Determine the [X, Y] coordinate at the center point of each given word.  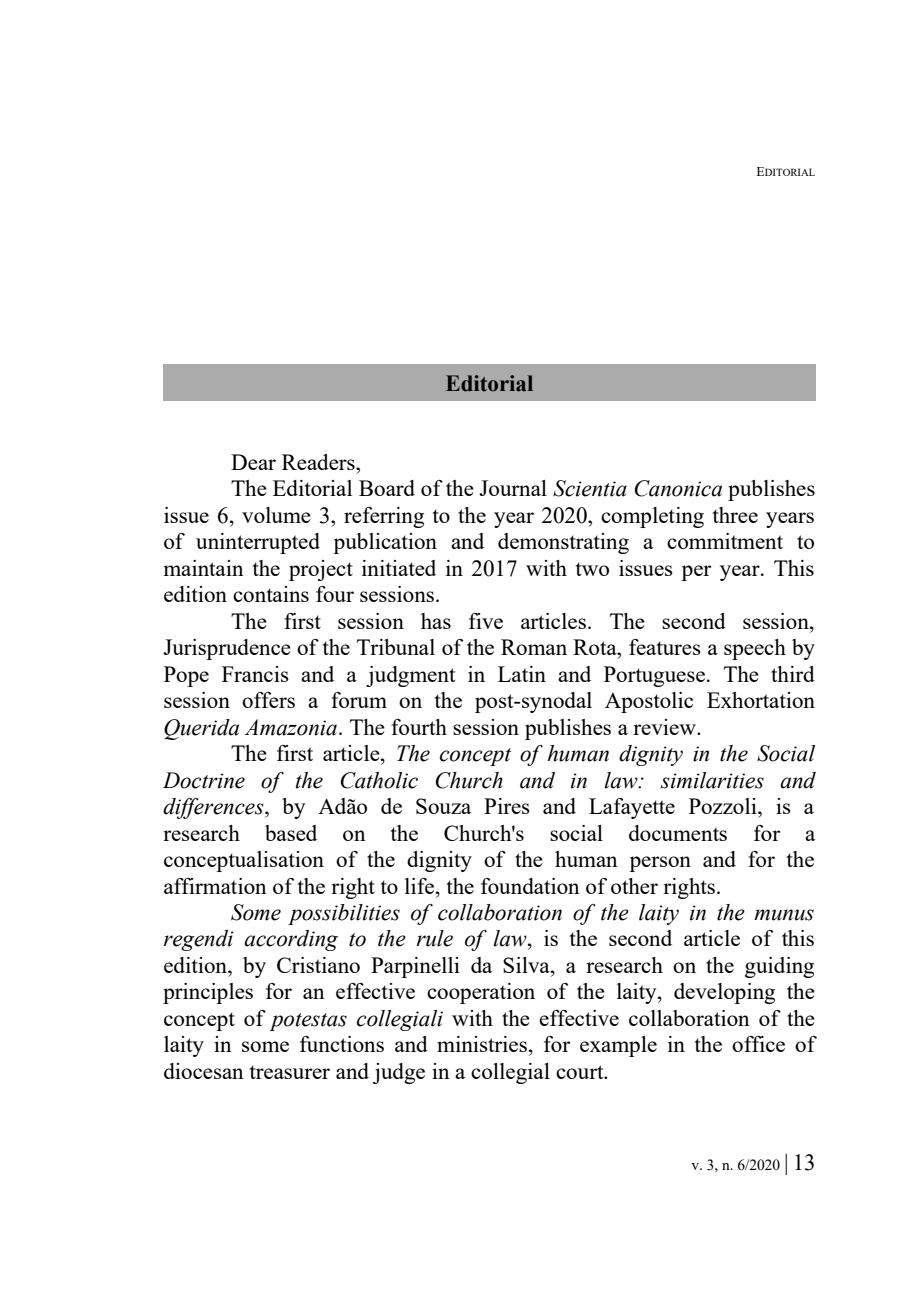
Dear [253, 462]
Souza [443, 806]
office [758, 1044]
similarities [712, 780]
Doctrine [204, 780]
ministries [482, 1044]
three [735, 515]
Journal [513, 488]
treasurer [289, 1072]
